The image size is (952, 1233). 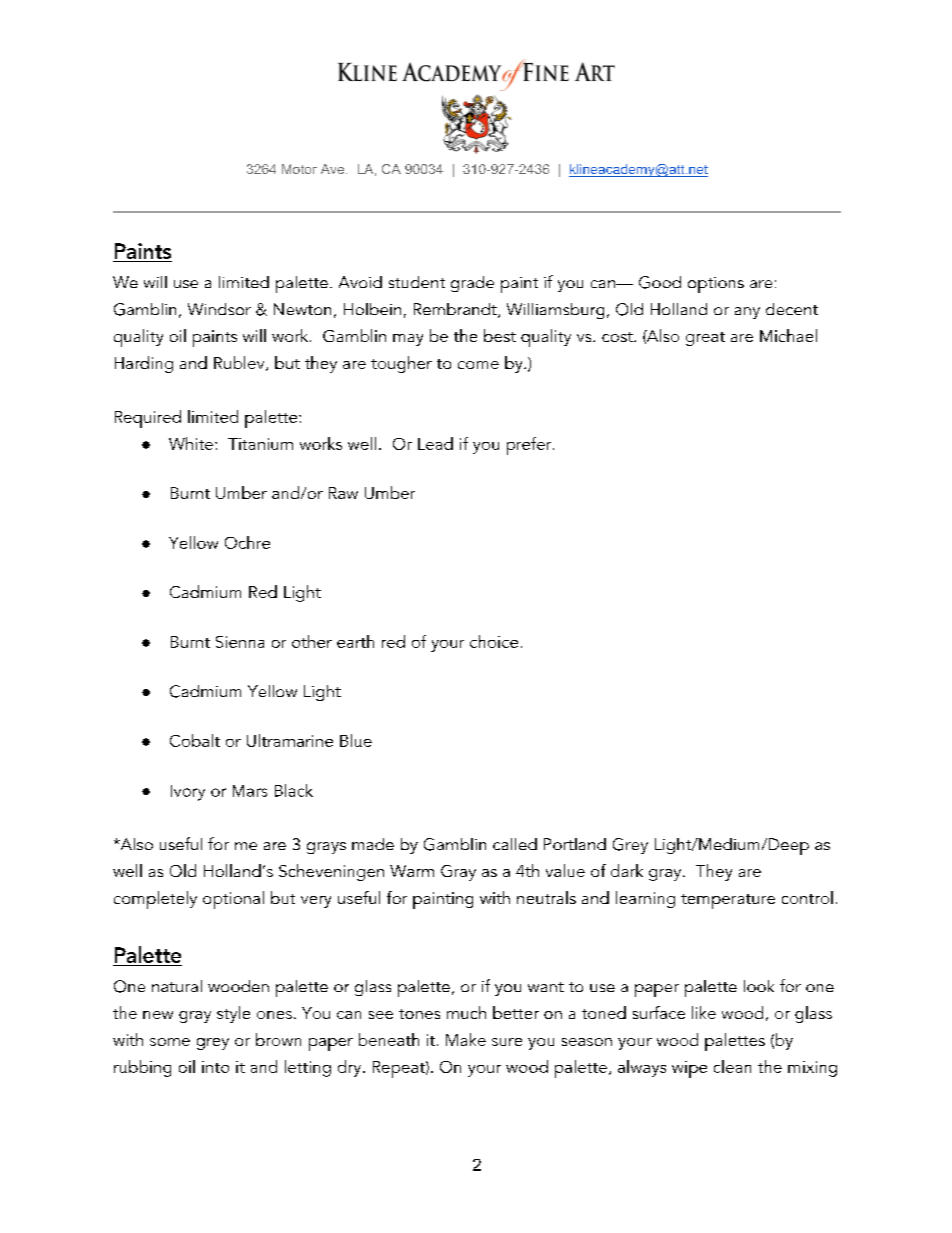 What do you see at coordinates (466, 1039) in the screenshot?
I see `Make` at bounding box center [466, 1039].
